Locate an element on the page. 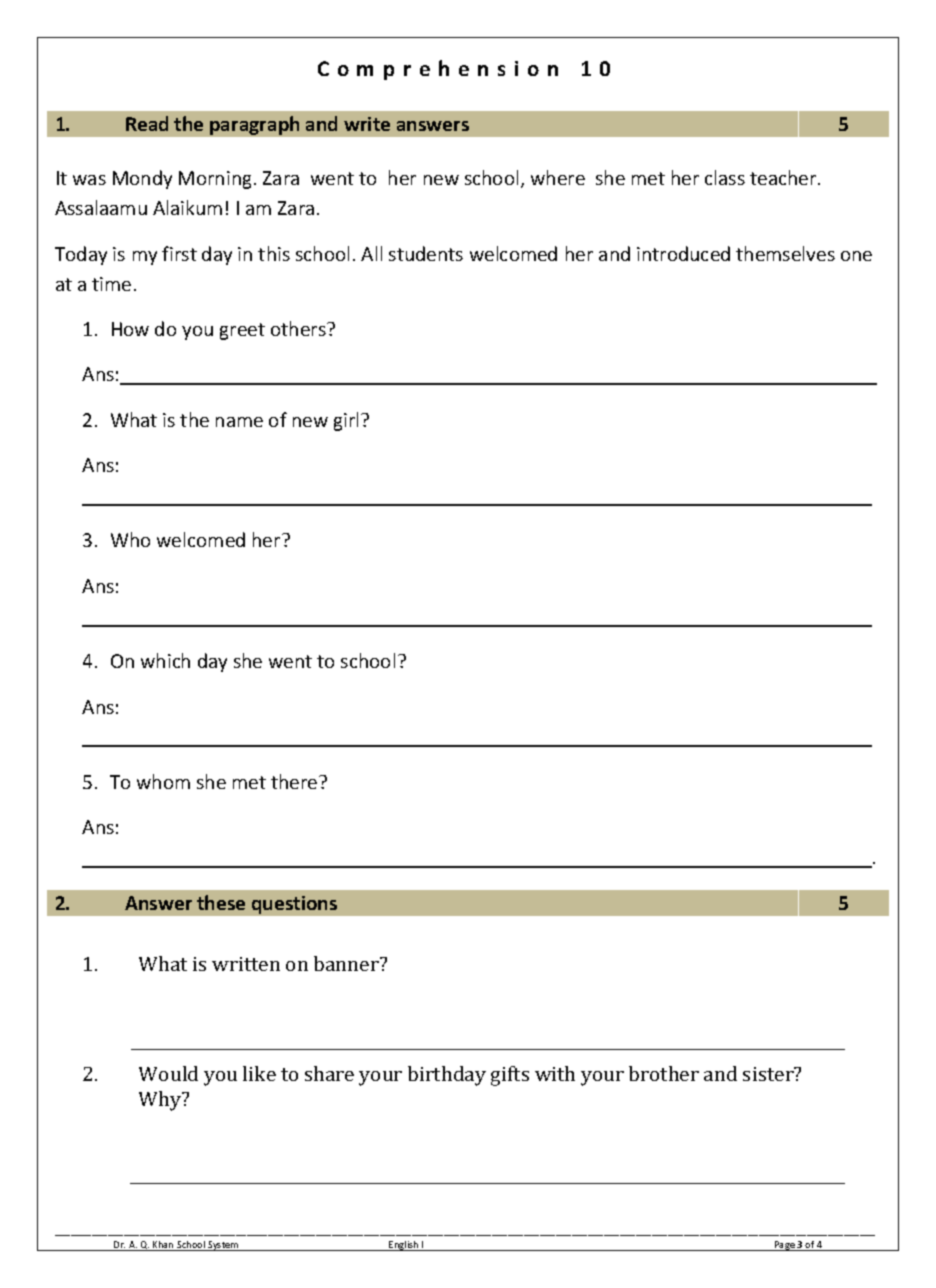  girl is located at coordinates (348, 421).
